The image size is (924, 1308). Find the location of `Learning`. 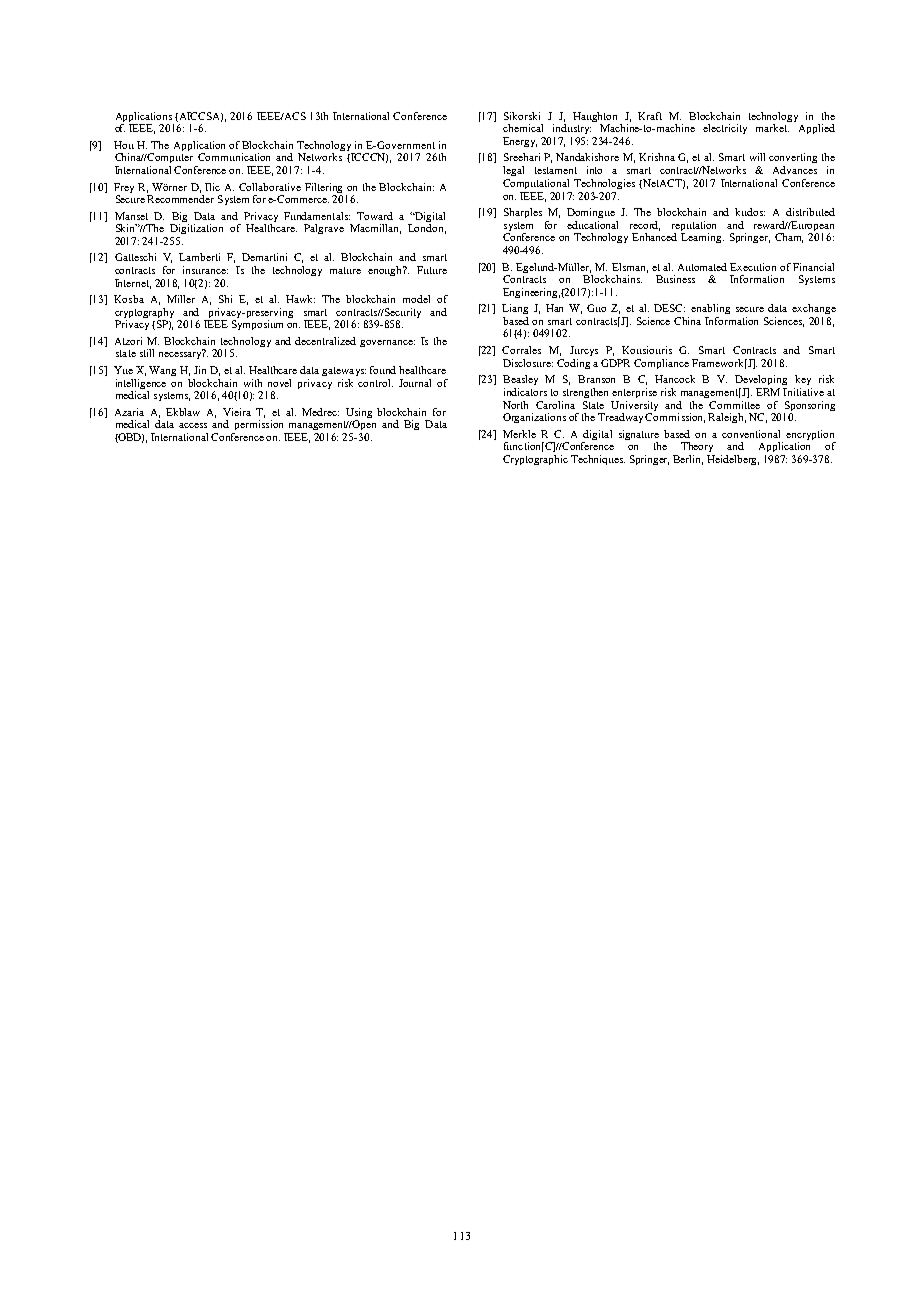

Learning is located at coordinates (702, 238).
